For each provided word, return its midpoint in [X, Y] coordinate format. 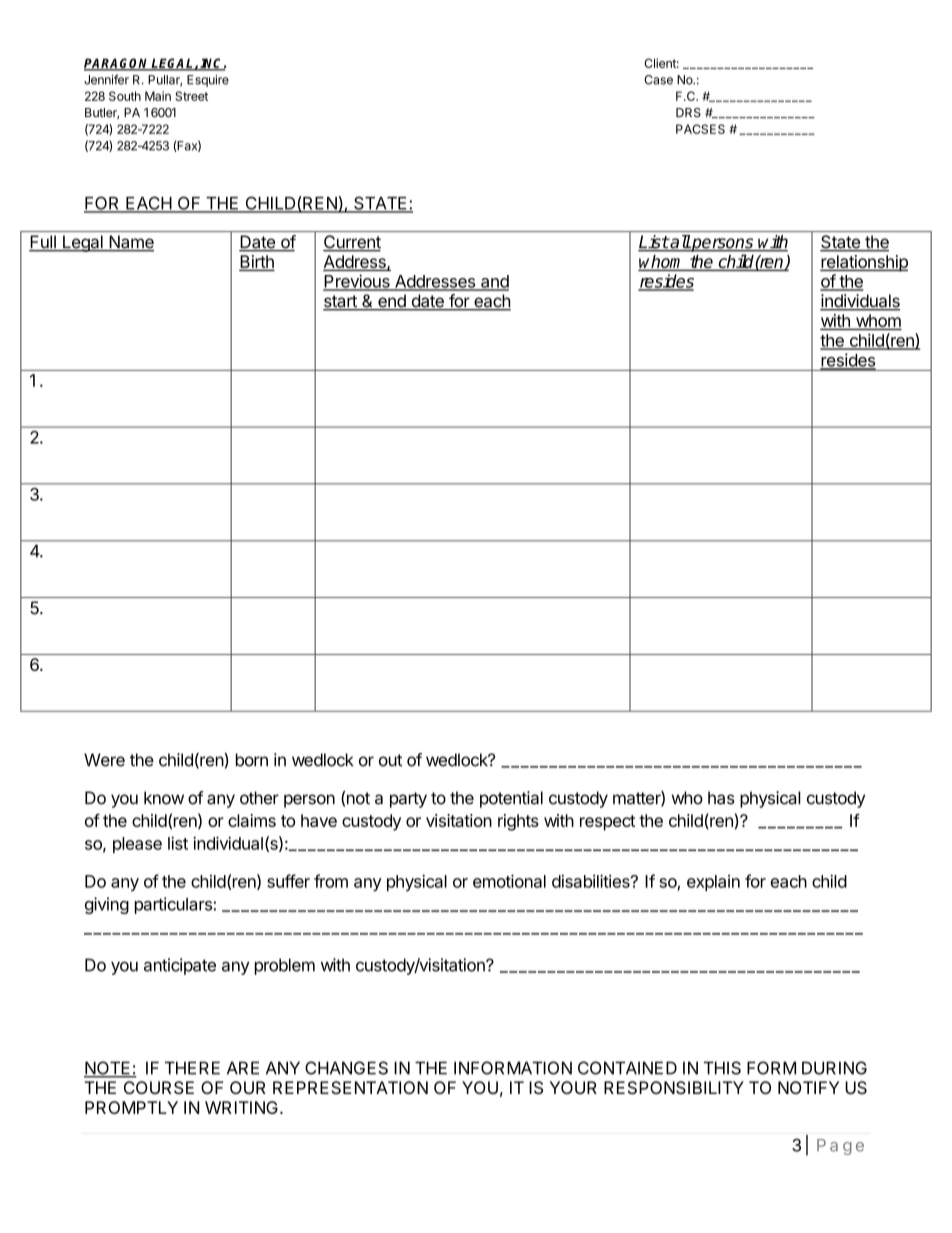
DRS [688, 113]
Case [658, 80]
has [721, 798]
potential [511, 799]
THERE [192, 1068]
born [252, 760]
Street [191, 96]
